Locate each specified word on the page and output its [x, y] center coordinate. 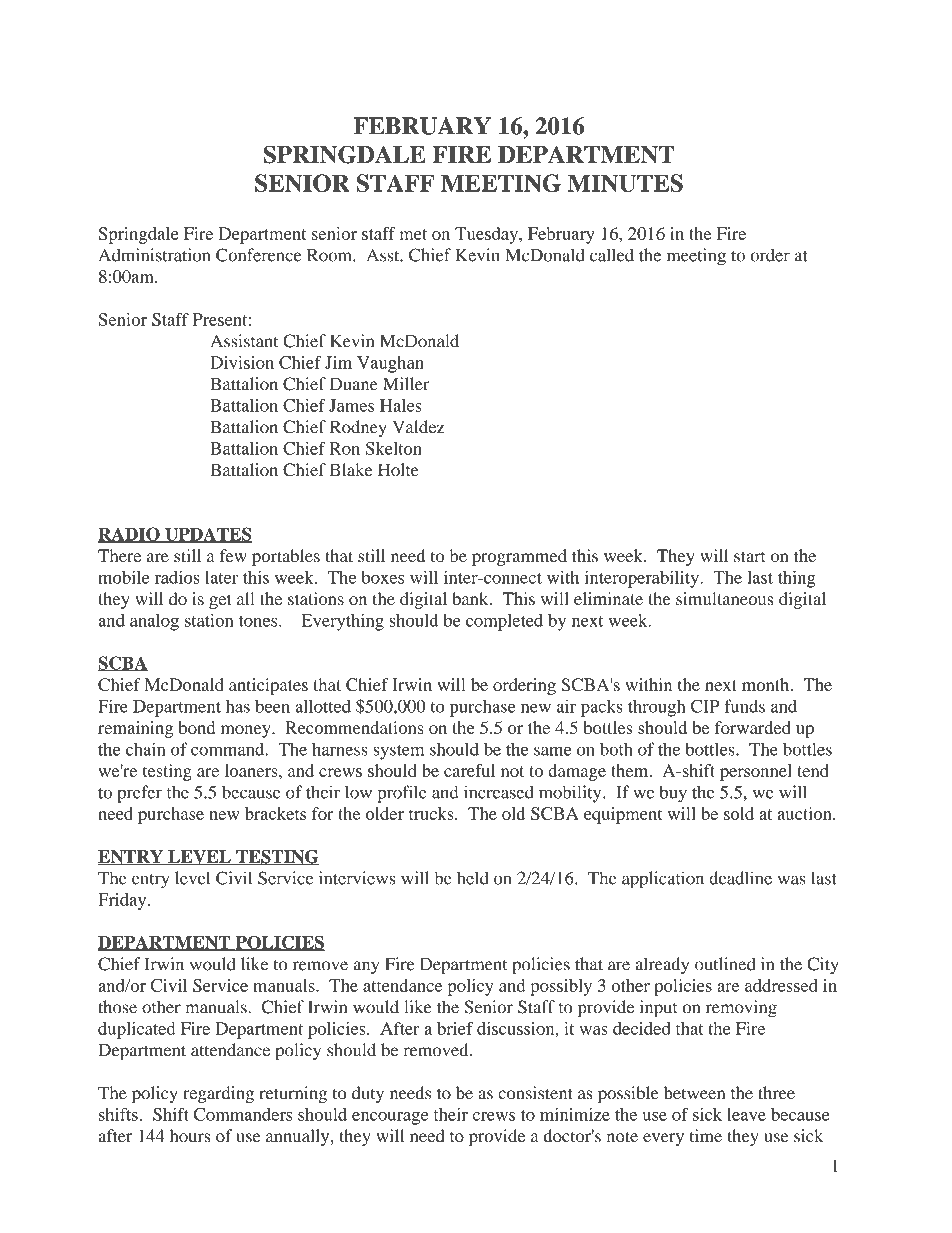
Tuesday [487, 235]
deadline [740, 878]
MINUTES [625, 183]
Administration [154, 255]
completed [504, 622]
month [767, 684]
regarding [218, 1094]
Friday [123, 901]
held [473, 878]
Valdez [418, 427]
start [749, 556]
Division [242, 362]
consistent [535, 1093]
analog [154, 622]
